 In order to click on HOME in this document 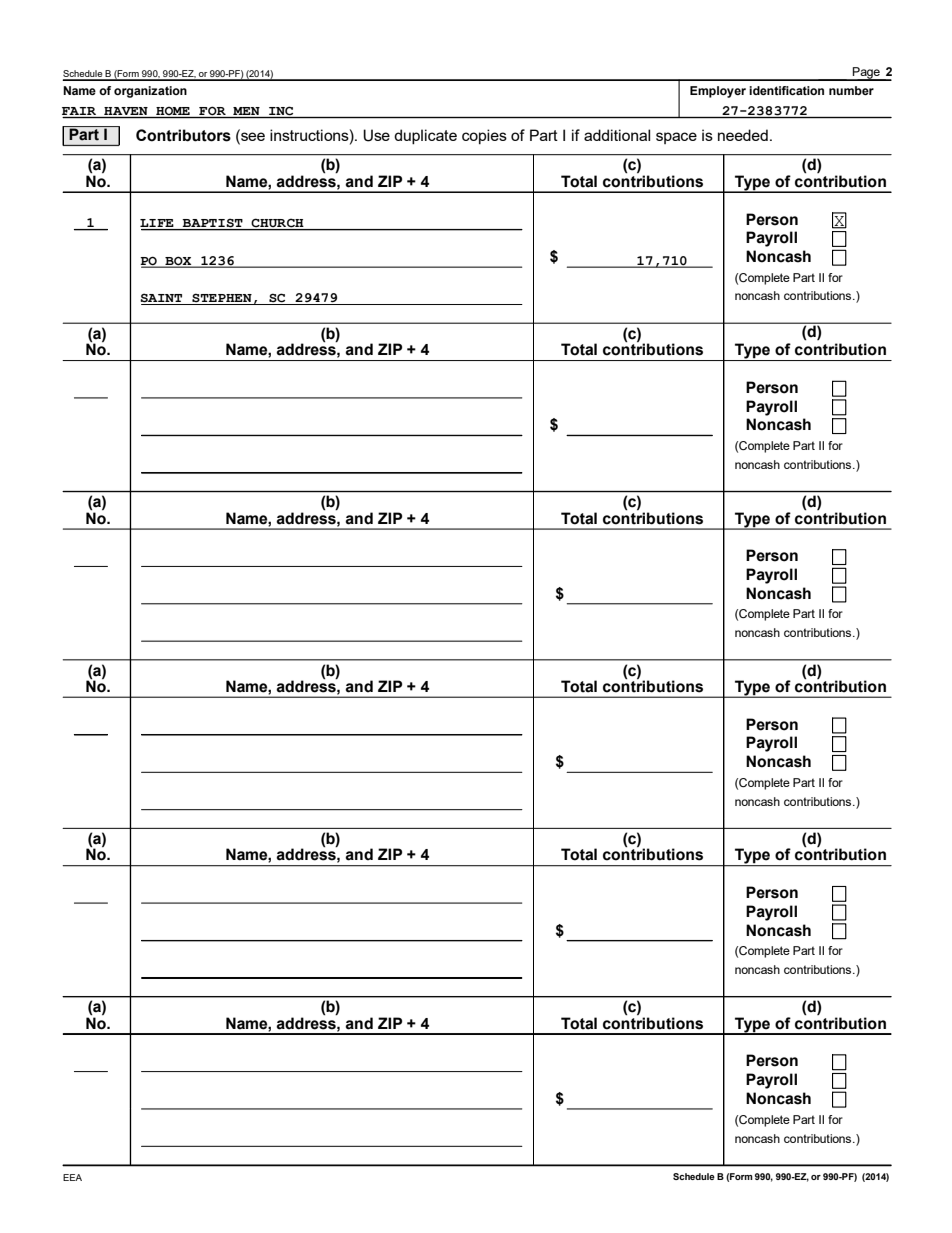, I will do `click(173, 112)`.
